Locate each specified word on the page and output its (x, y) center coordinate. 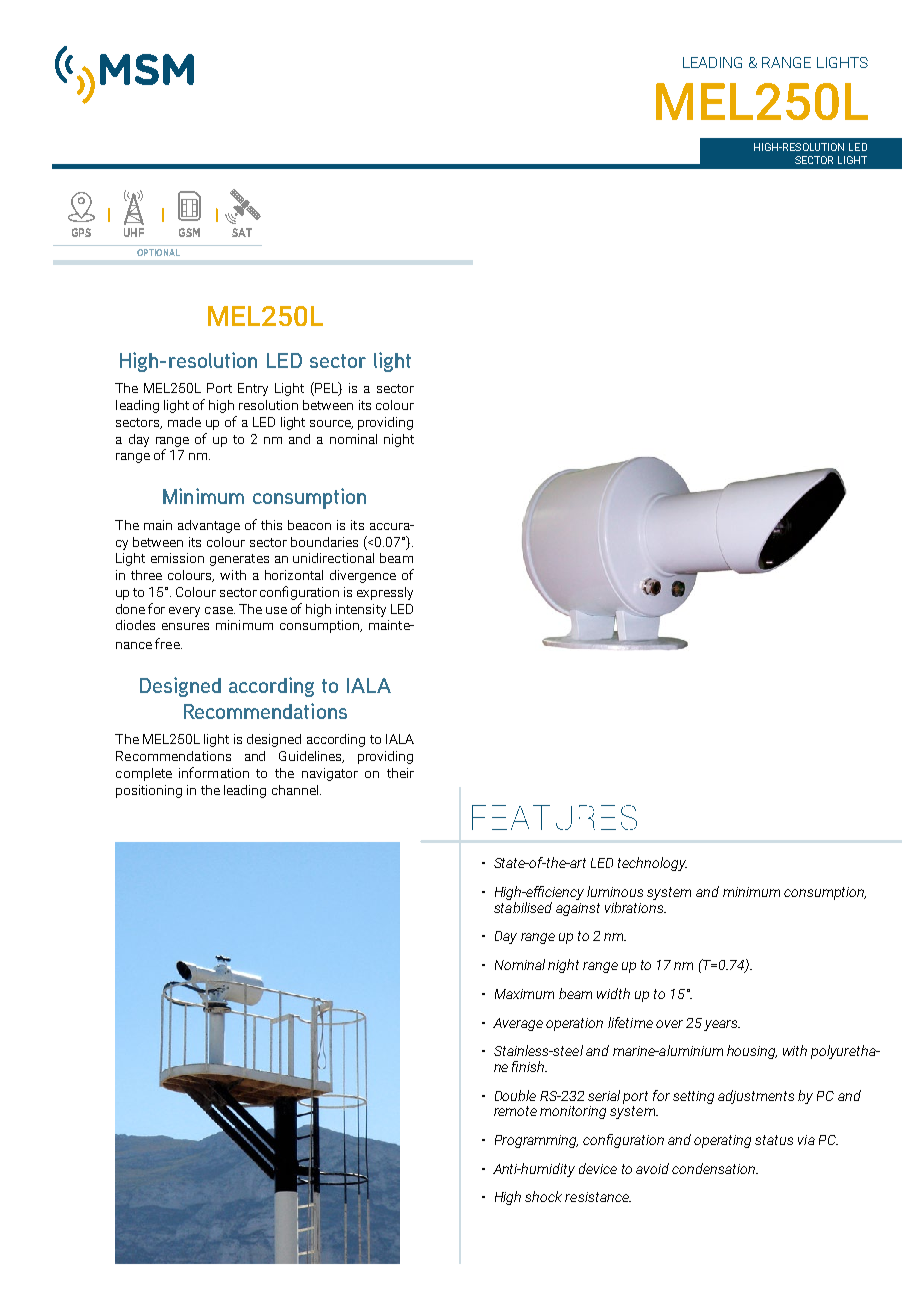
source (331, 424)
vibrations (635, 906)
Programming (536, 1141)
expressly (385, 593)
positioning (149, 791)
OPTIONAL (158, 252)
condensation (715, 1168)
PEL (326, 389)
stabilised (523, 906)
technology (652, 864)
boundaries (324, 542)
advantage (209, 526)
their (400, 773)
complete (144, 774)
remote (515, 1111)
